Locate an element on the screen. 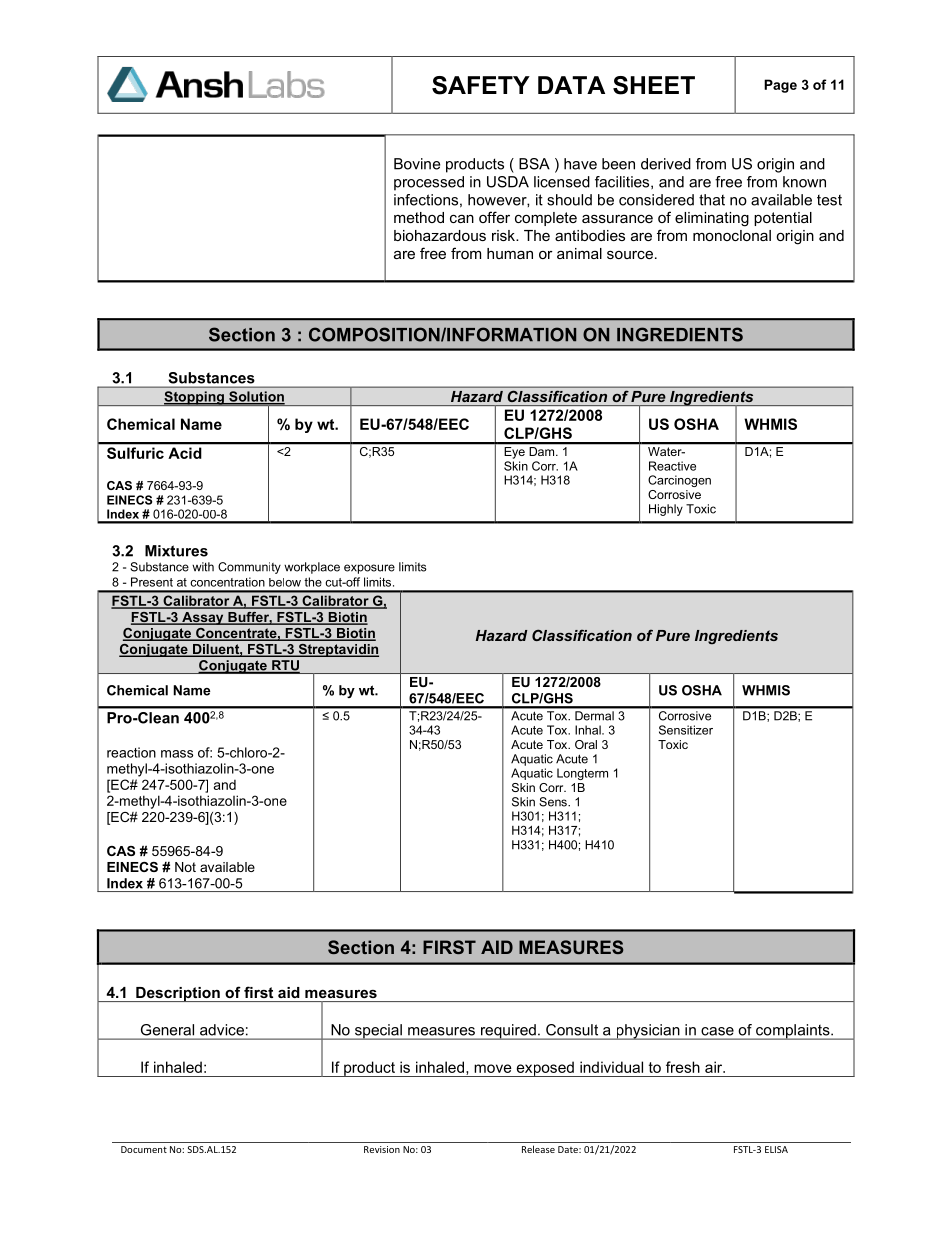 This screenshot has width=952, height=1233. Document is located at coordinates (144, 1149).
